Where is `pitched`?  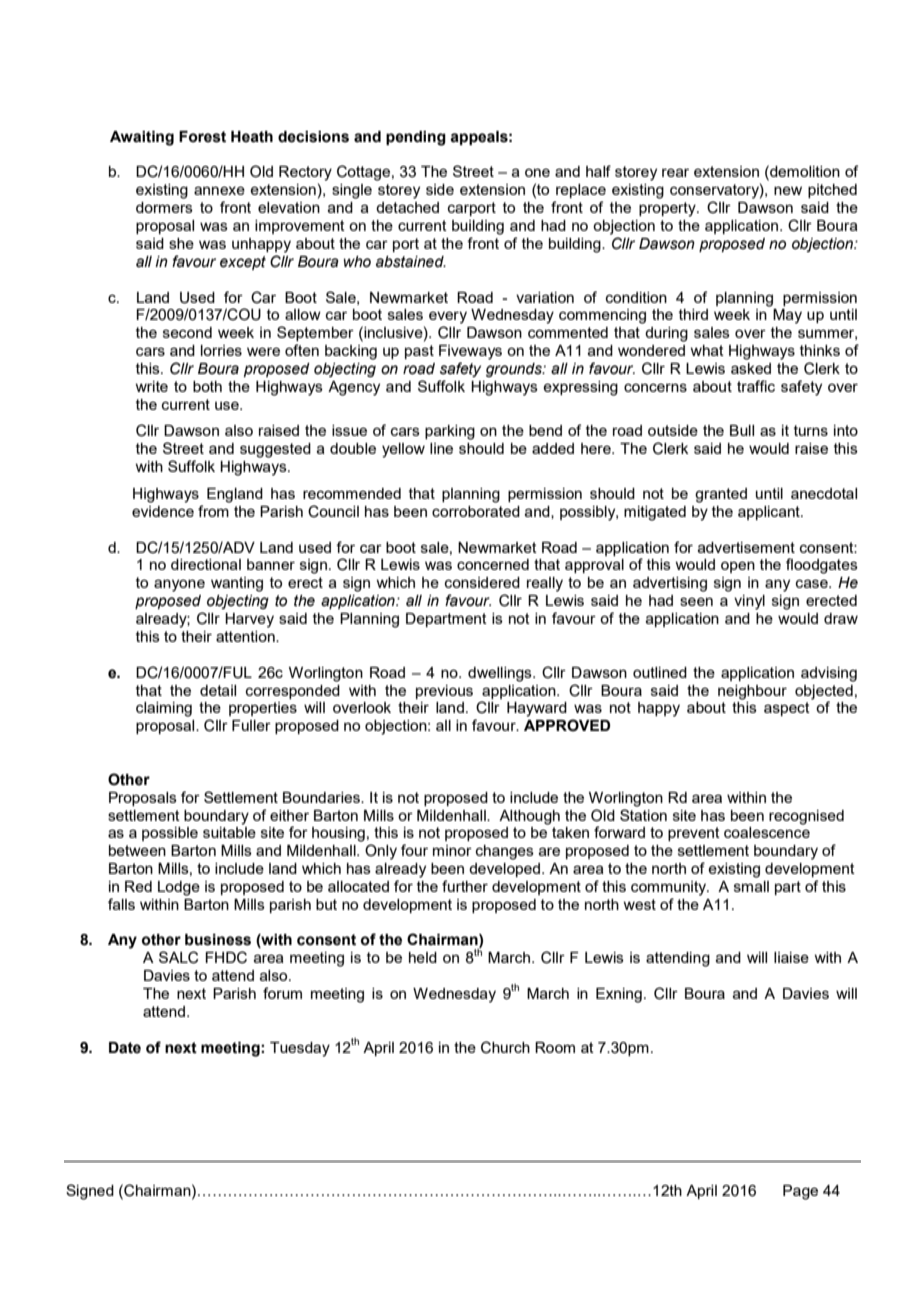 pitched is located at coordinates (832, 191).
